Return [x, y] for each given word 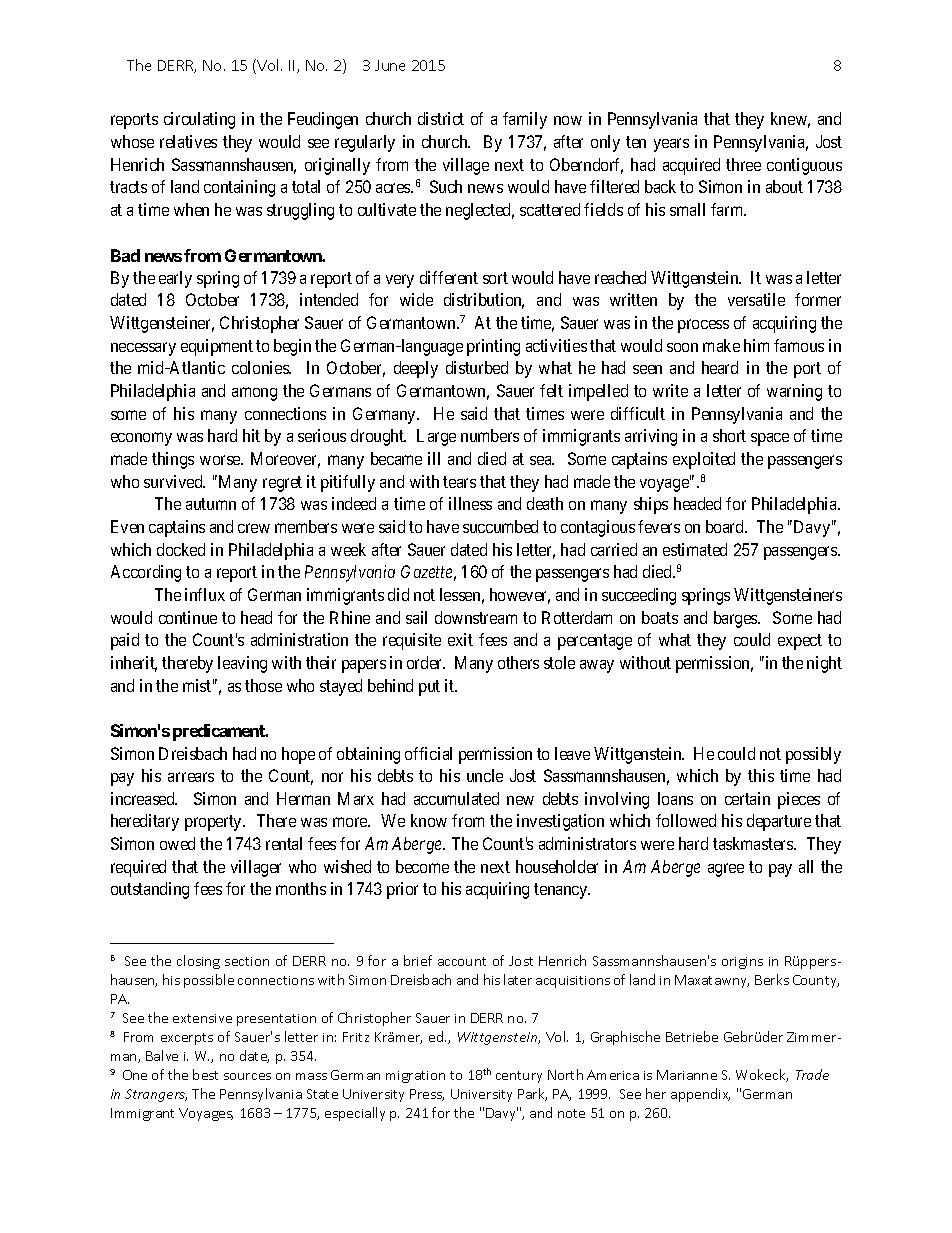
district [441, 118]
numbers [490, 435]
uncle [485, 775]
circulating [199, 120]
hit [251, 435]
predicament [220, 732]
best [205, 1074]
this [761, 775]
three [743, 164]
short [729, 435]
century [519, 1077]
